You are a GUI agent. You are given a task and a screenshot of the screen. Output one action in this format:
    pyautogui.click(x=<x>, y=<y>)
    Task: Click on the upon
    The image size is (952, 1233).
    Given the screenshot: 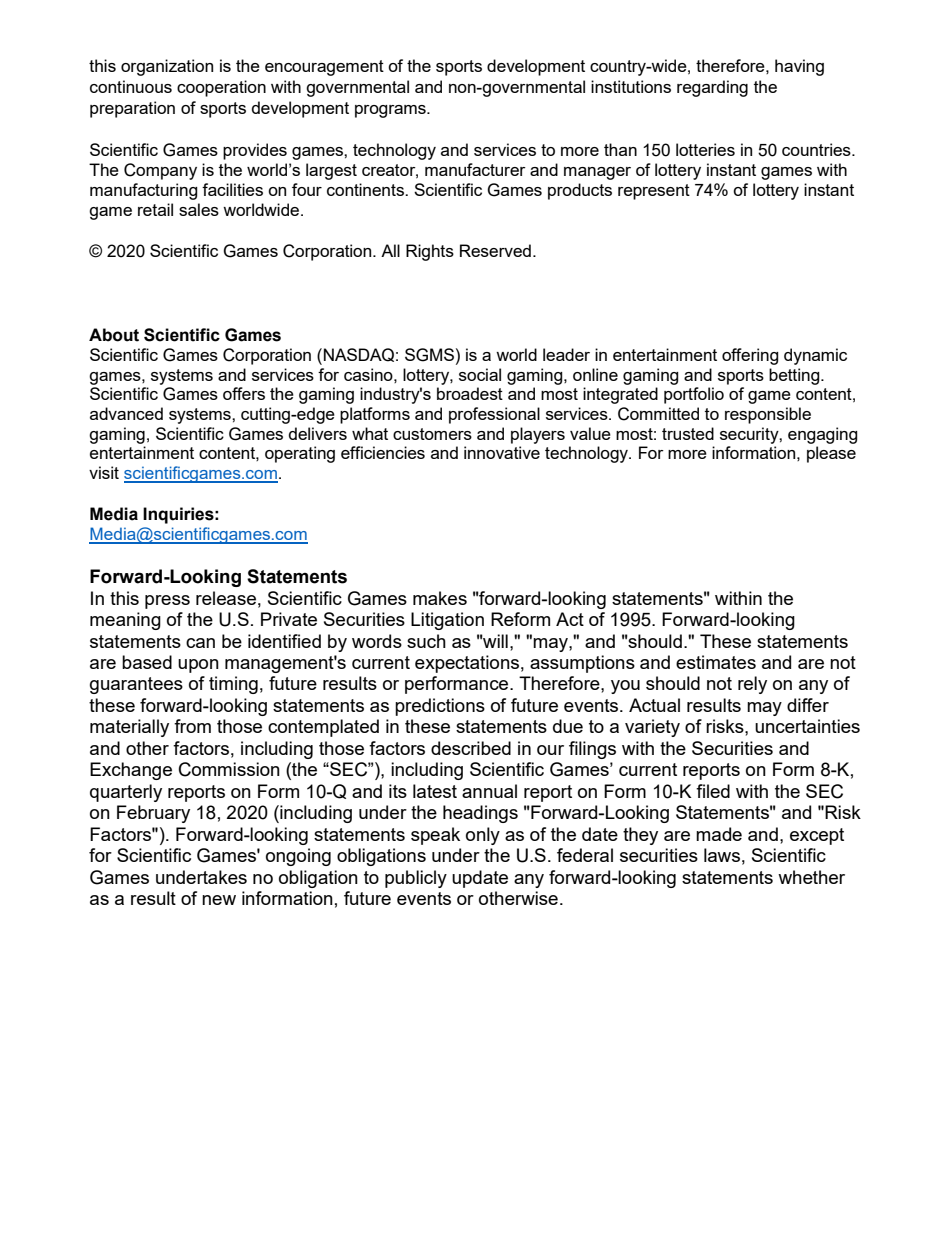 What is the action you would take?
    pyautogui.click(x=198, y=666)
